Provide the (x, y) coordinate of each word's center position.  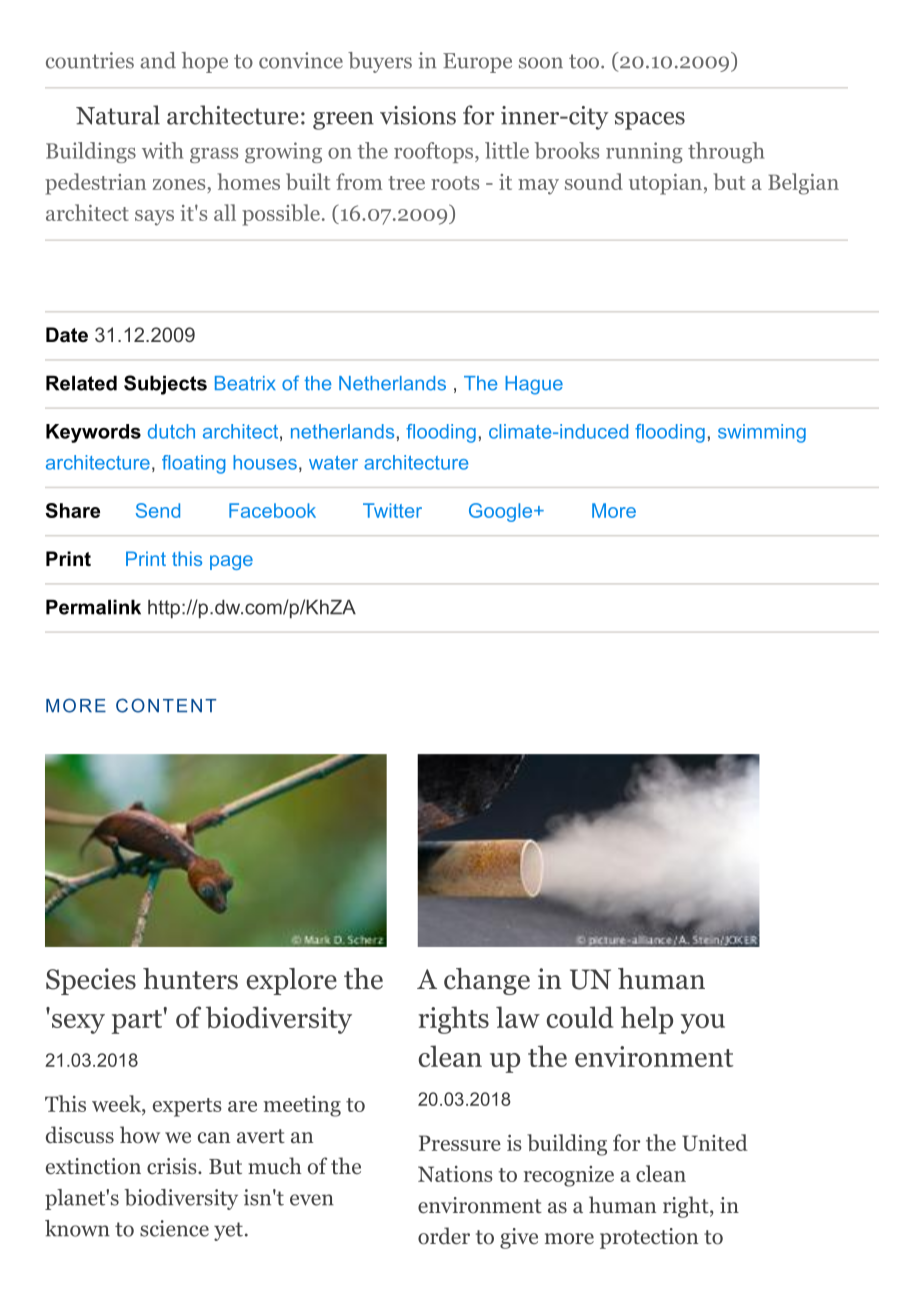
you (703, 1024)
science (174, 1228)
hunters (190, 979)
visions (418, 115)
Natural (118, 115)
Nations (455, 1174)
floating (194, 464)
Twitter (392, 510)
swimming (762, 433)
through (726, 152)
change (487, 981)
